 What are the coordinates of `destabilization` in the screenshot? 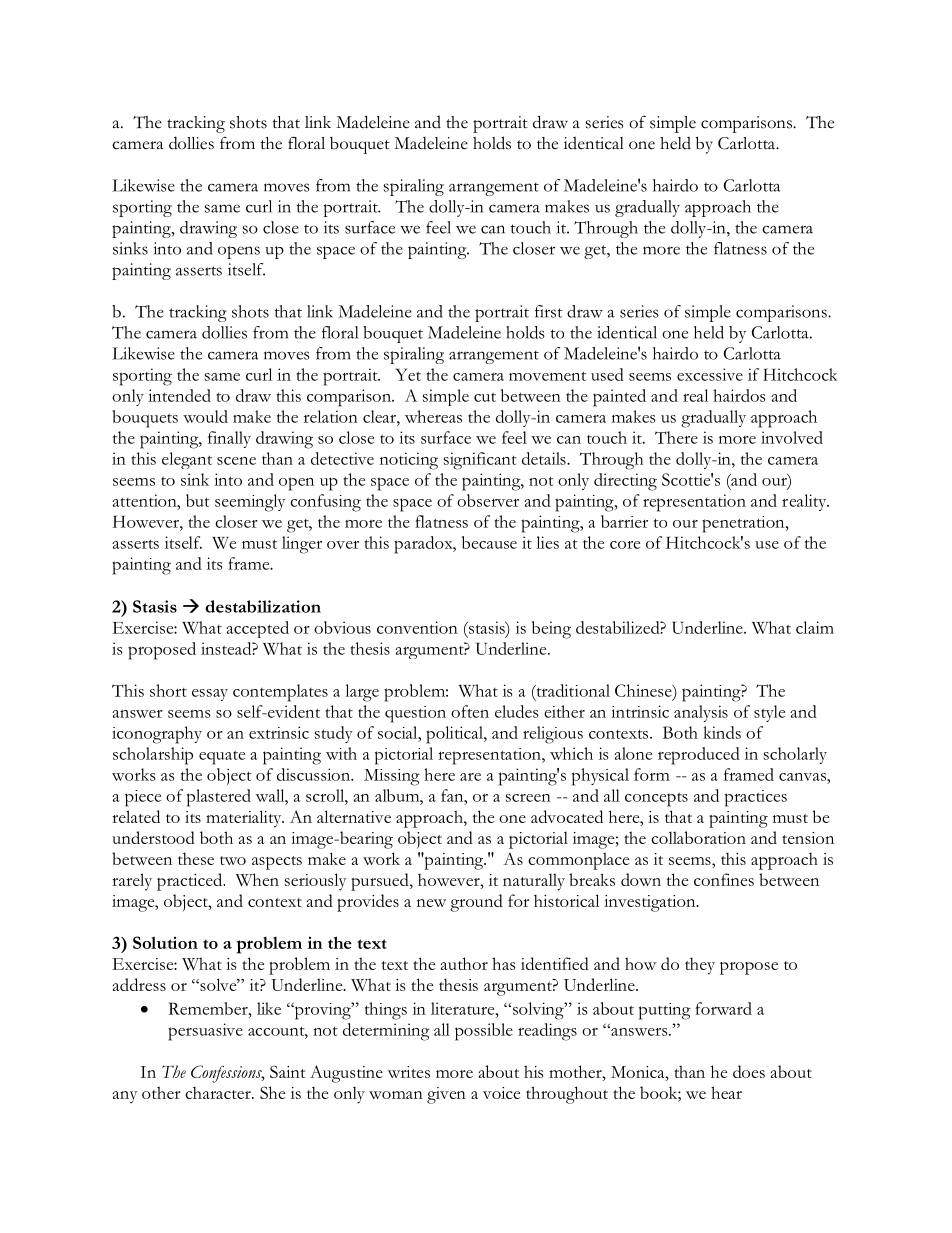 It's located at (263, 606).
